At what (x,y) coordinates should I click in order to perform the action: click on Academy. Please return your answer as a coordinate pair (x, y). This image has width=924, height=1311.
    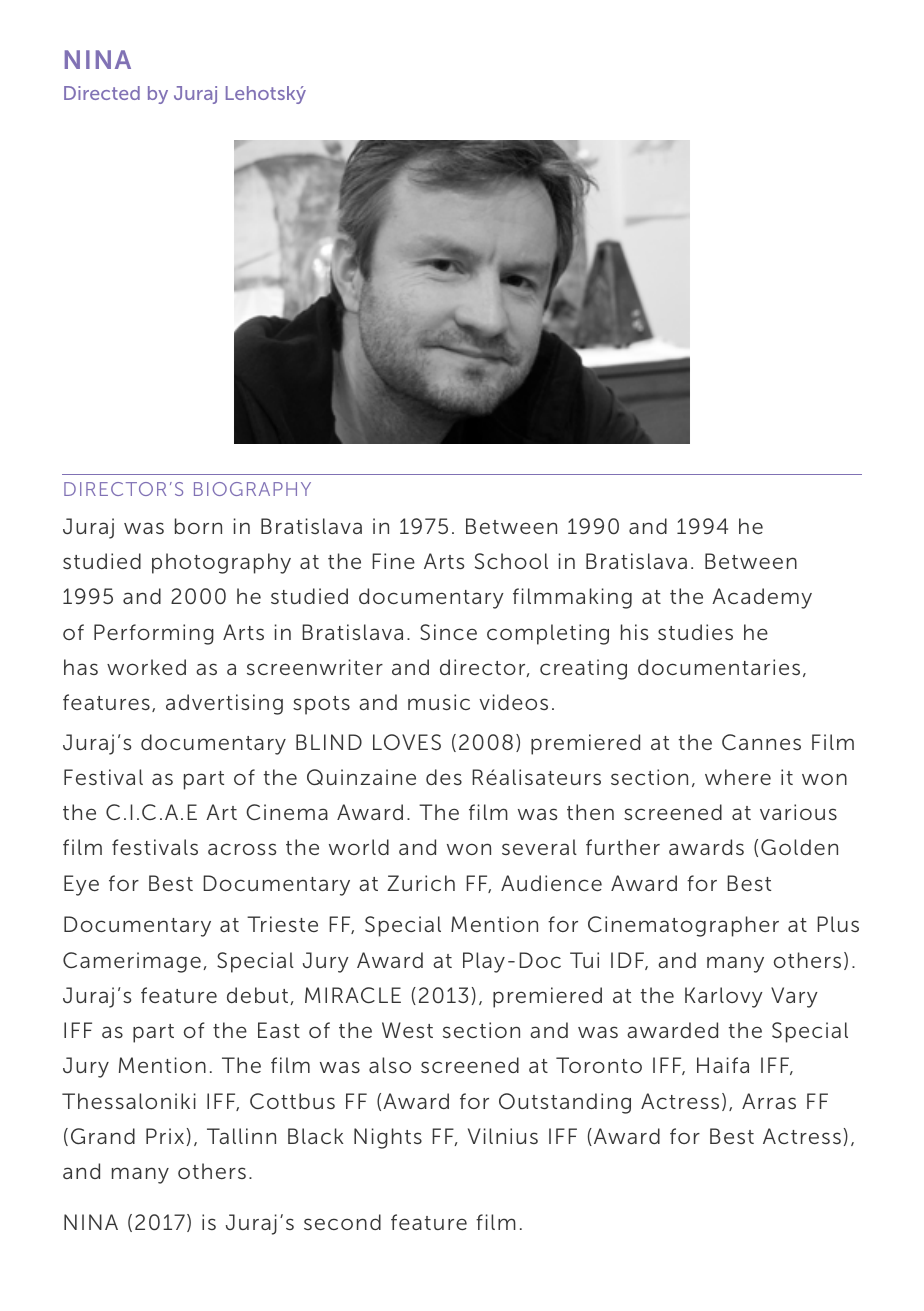
    Looking at the image, I should click on (762, 598).
